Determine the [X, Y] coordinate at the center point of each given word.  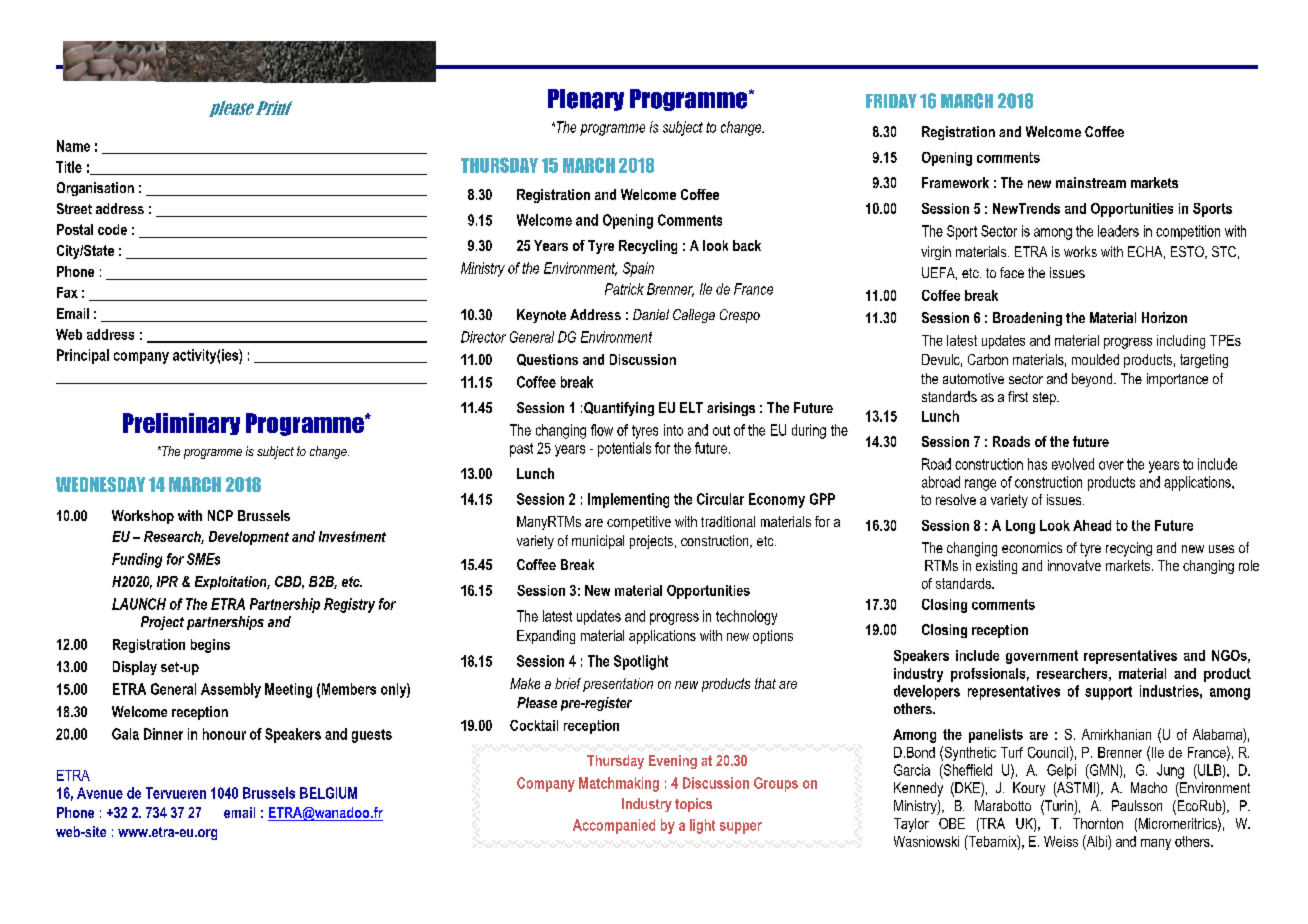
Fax [67, 292]
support [1108, 693]
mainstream [1091, 182]
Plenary [586, 100]
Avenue [100, 793]
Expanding [546, 637]
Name [73, 146]
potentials [624, 449]
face [1012, 272]
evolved [1073, 464]
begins [210, 646]
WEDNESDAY [100, 484]
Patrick [624, 289]
